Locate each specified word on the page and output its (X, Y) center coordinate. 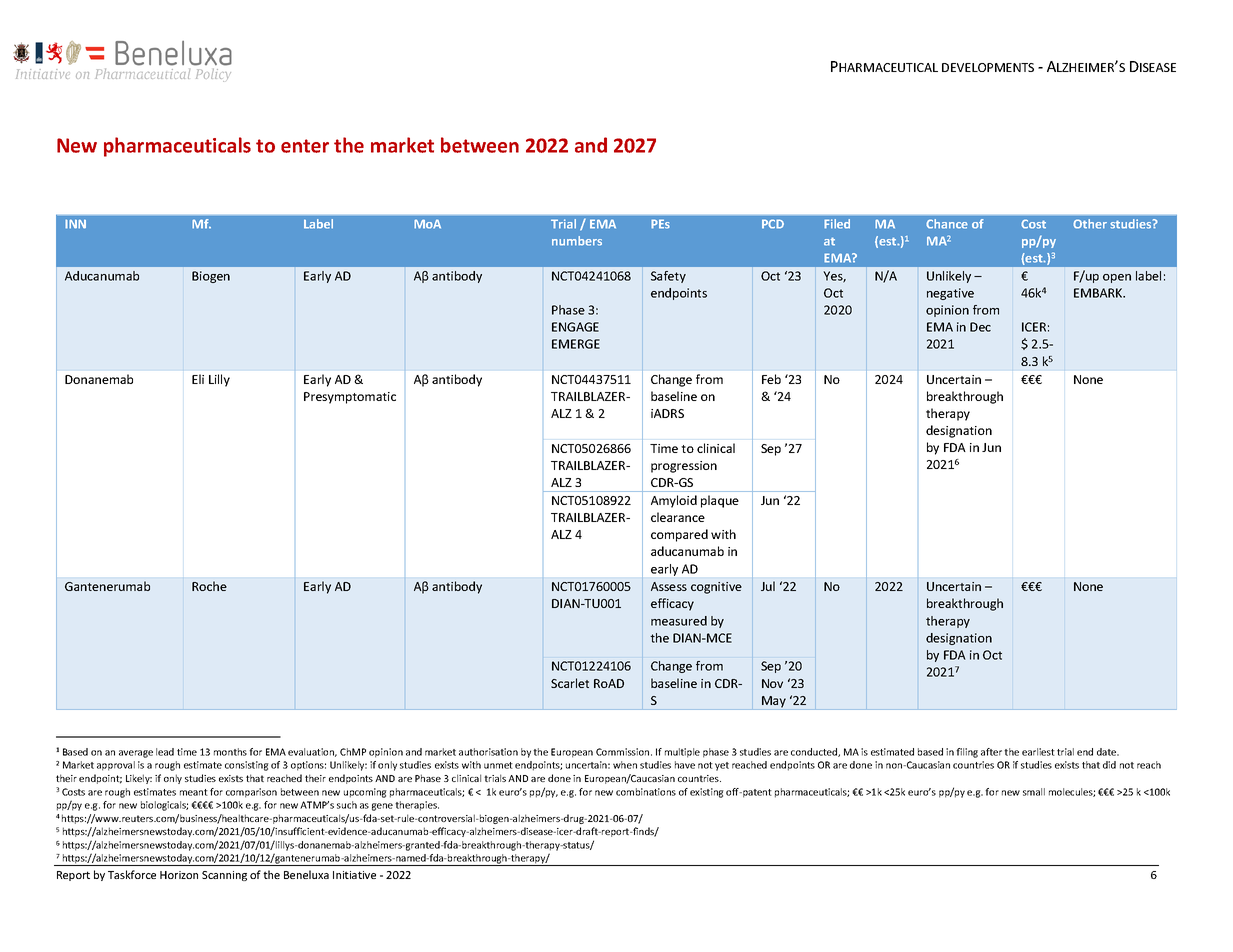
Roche (209, 586)
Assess (669, 586)
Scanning (224, 876)
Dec (980, 327)
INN (75, 224)
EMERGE (576, 344)
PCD (773, 224)
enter (305, 146)
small (1034, 792)
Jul (768, 586)
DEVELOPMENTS (988, 67)
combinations (646, 792)
